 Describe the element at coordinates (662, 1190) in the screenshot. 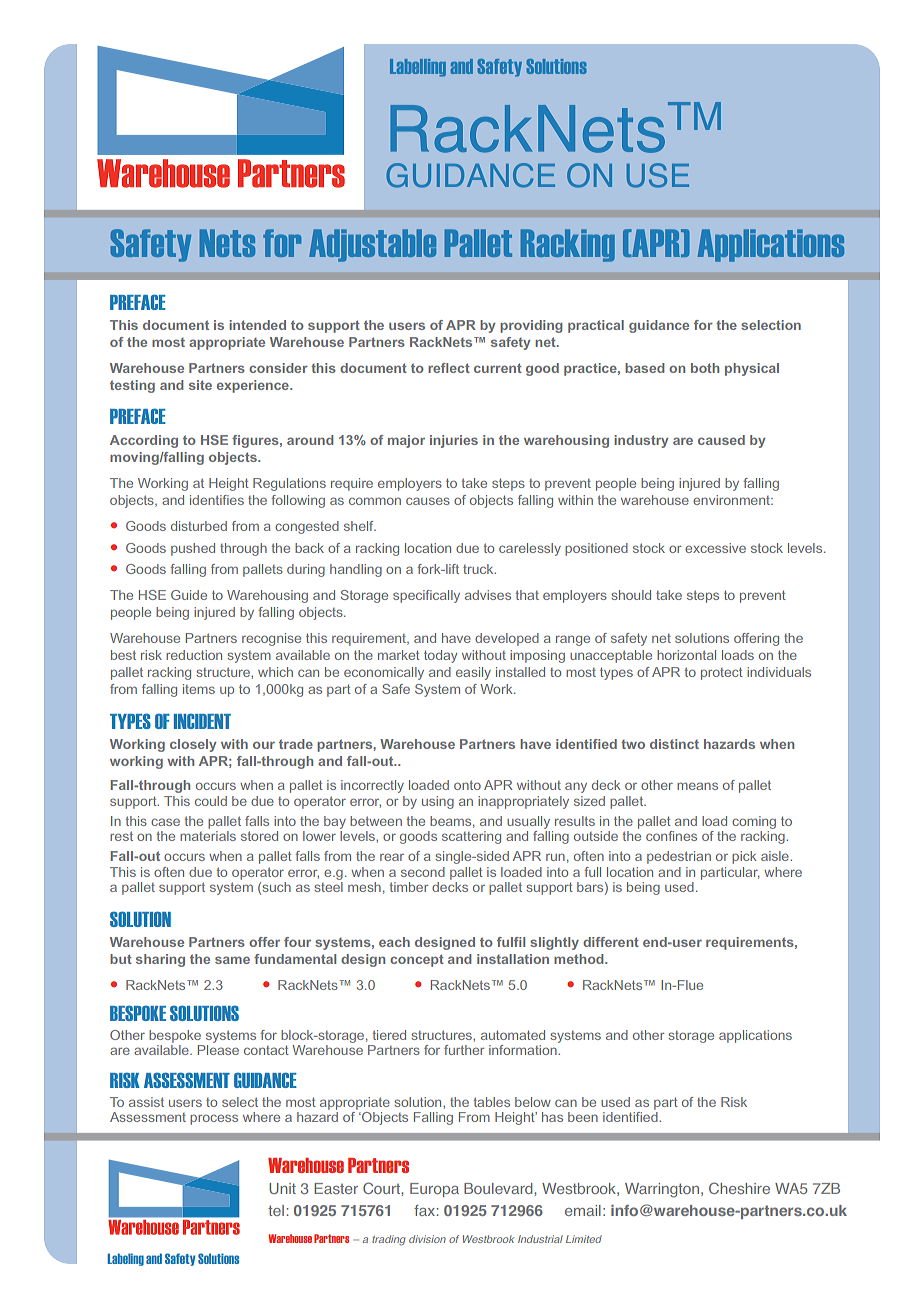

I see `Warrington` at that location.
